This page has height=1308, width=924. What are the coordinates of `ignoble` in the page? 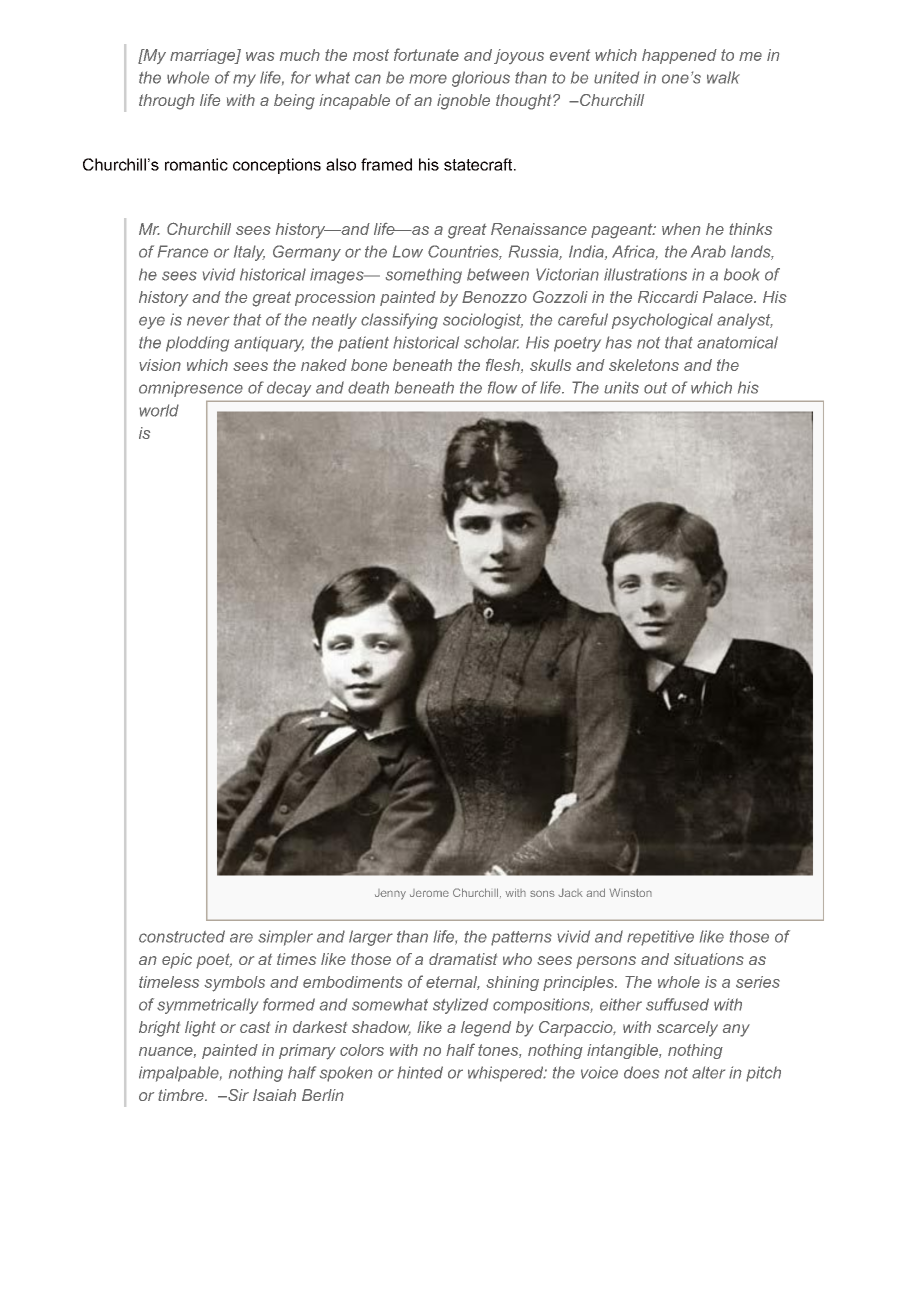 It's located at (463, 102).
